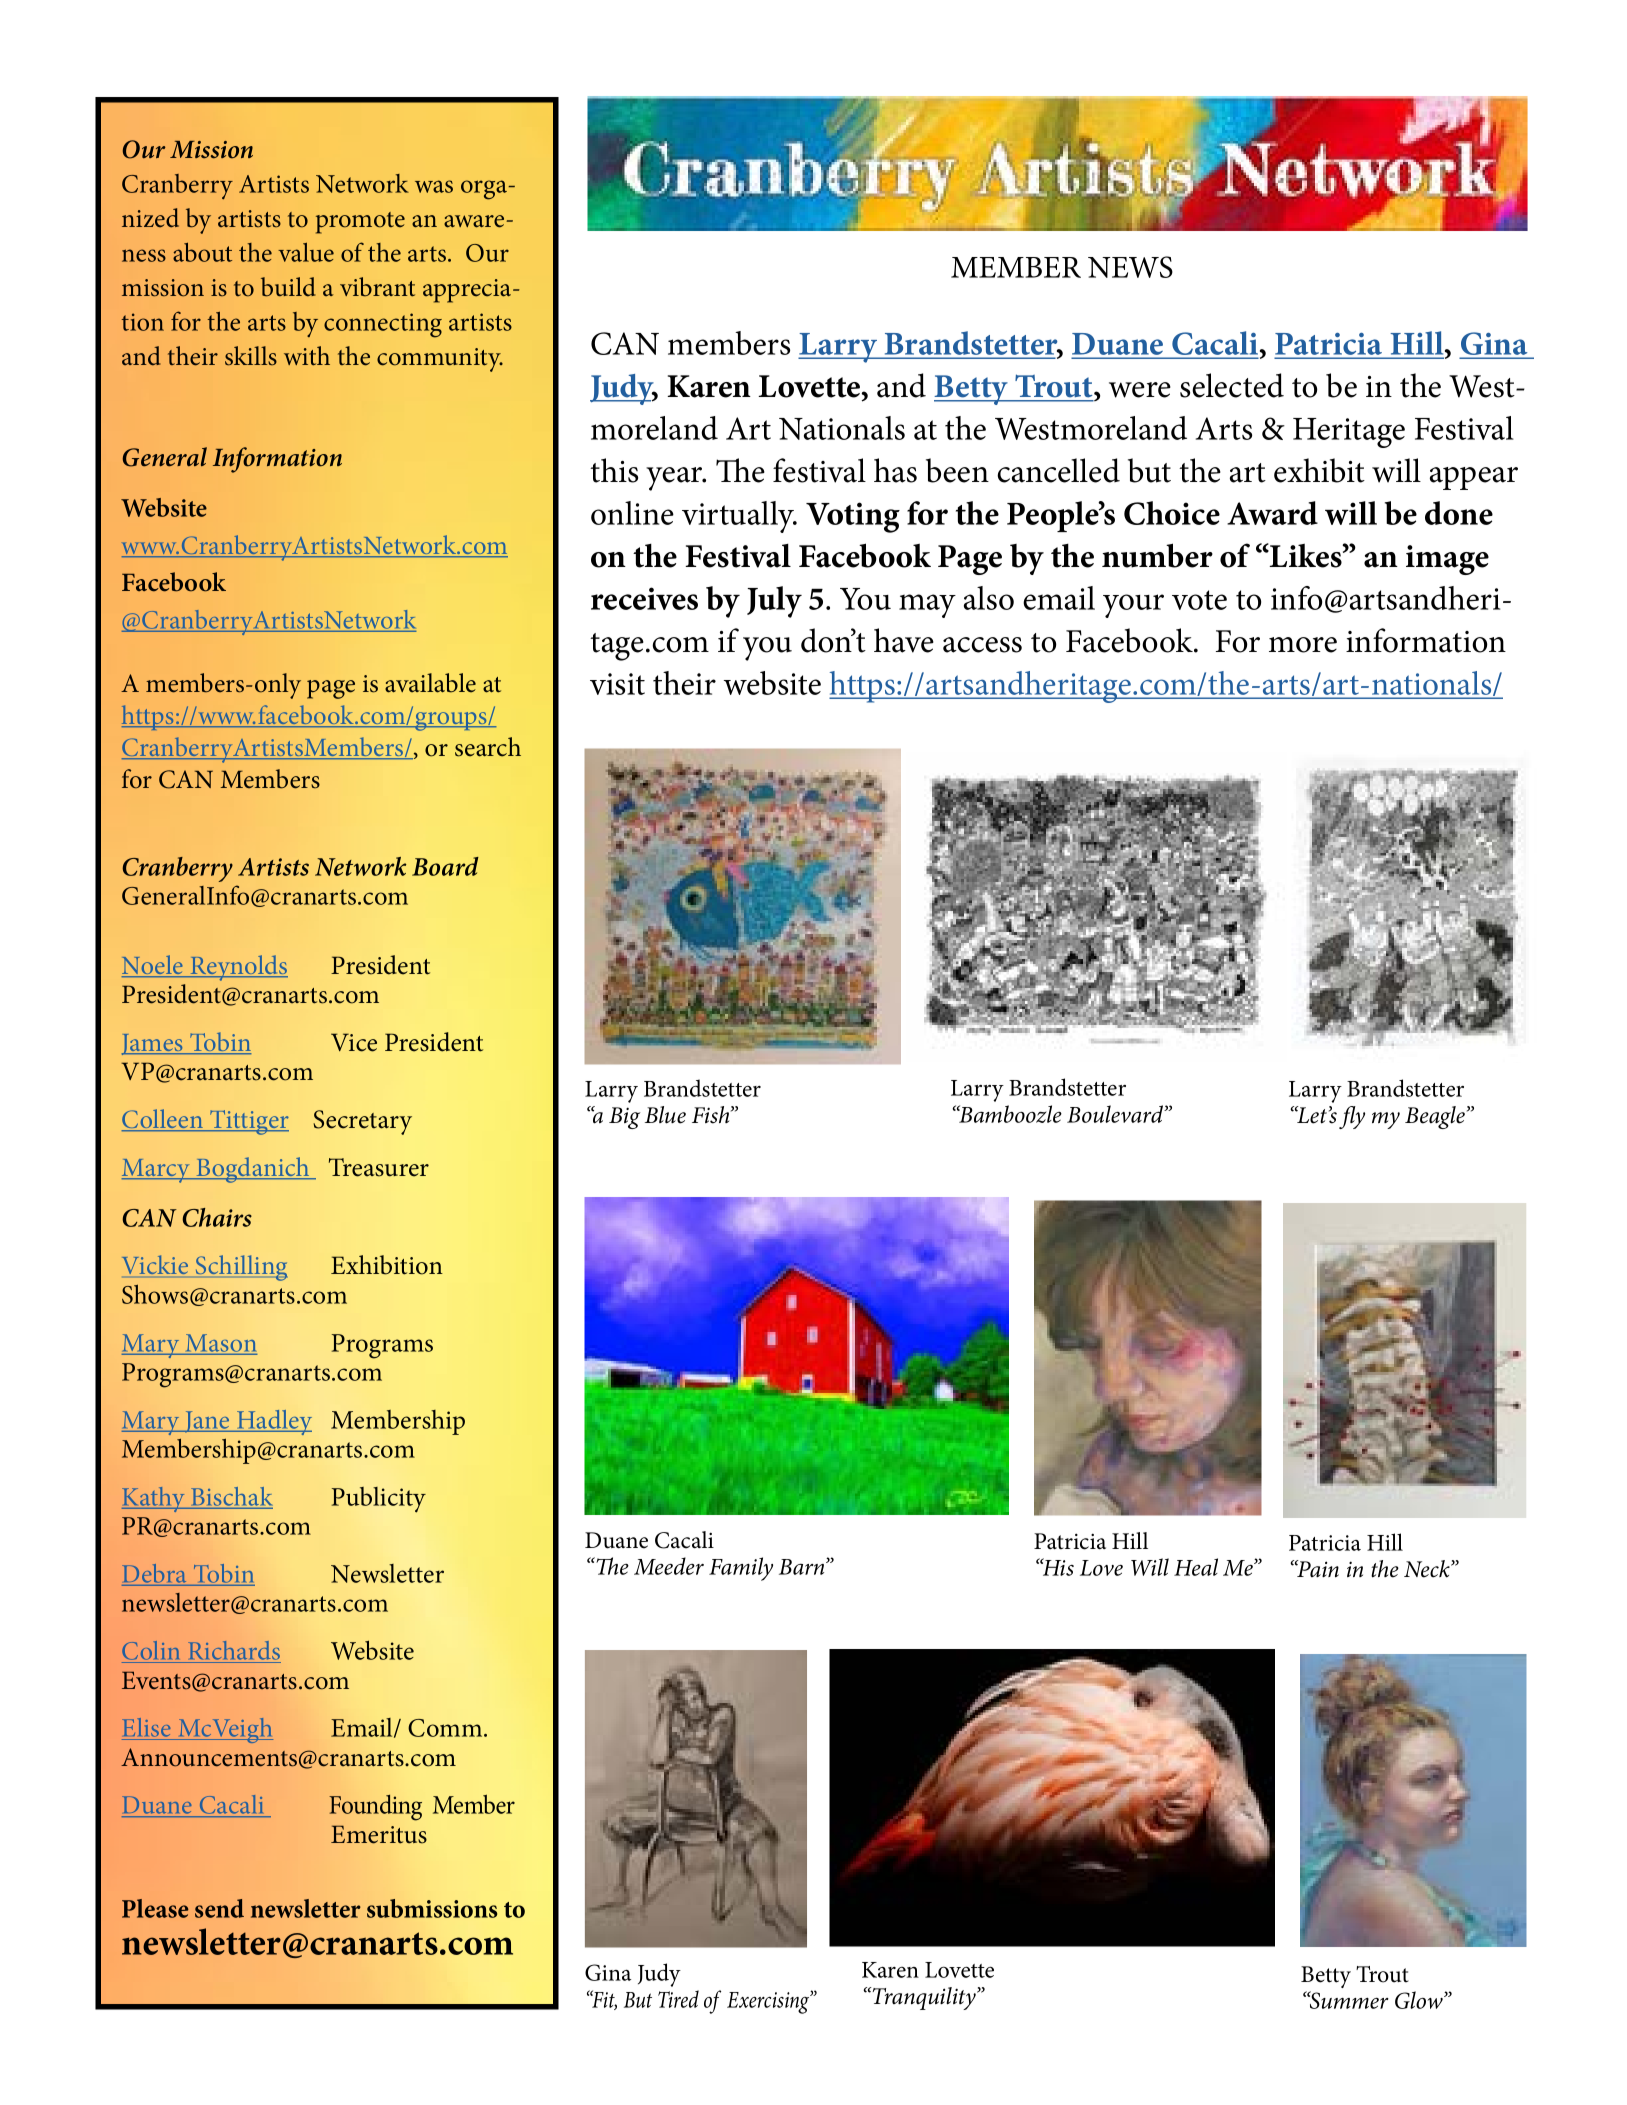 The width and height of the screenshot is (1627, 2105). Describe the element at coordinates (306, 252) in the screenshot. I see `value` at that location.
